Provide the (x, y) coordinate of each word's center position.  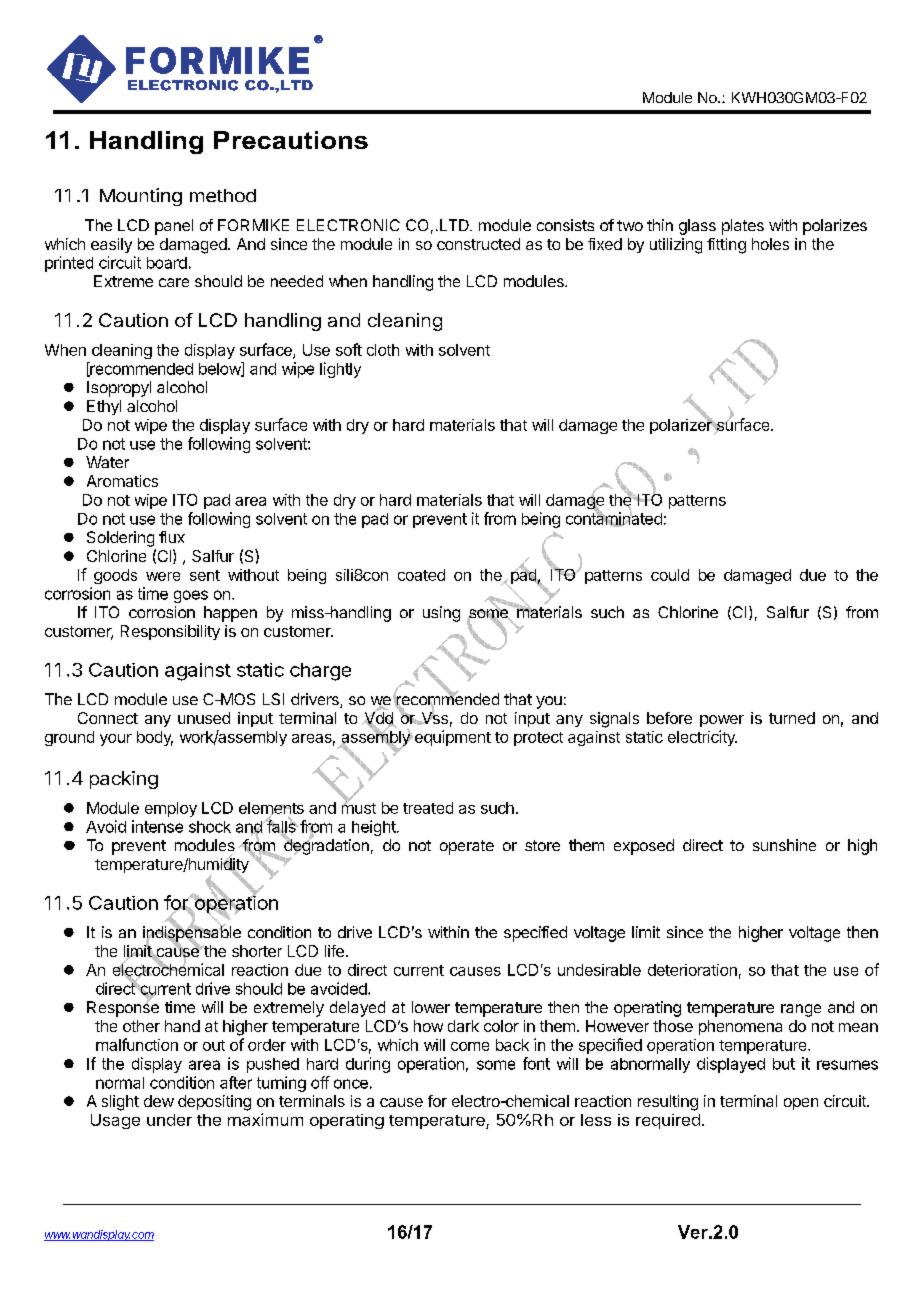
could (670, 575)
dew (159, 1101)
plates (743, 227)
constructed (478, 244)
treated (428, 808)
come (470, 1046)
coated (421, 575)
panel (174, 227)
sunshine (784, 845)
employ (171, 809)
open (801, 1104)
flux (172, 537)
